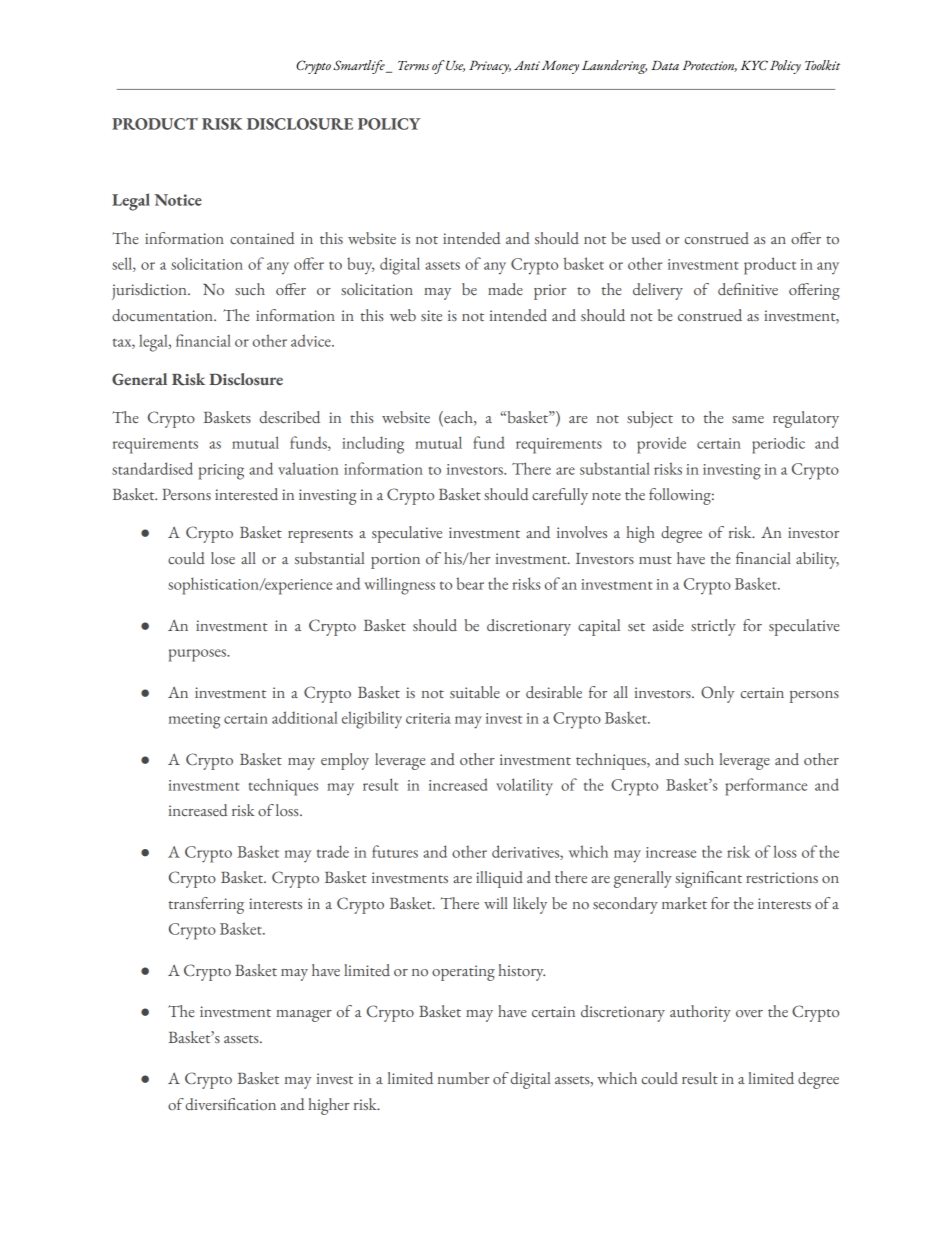 This screenshot has width=952, height=1233. I want to click on lose, so click(223, 558).
